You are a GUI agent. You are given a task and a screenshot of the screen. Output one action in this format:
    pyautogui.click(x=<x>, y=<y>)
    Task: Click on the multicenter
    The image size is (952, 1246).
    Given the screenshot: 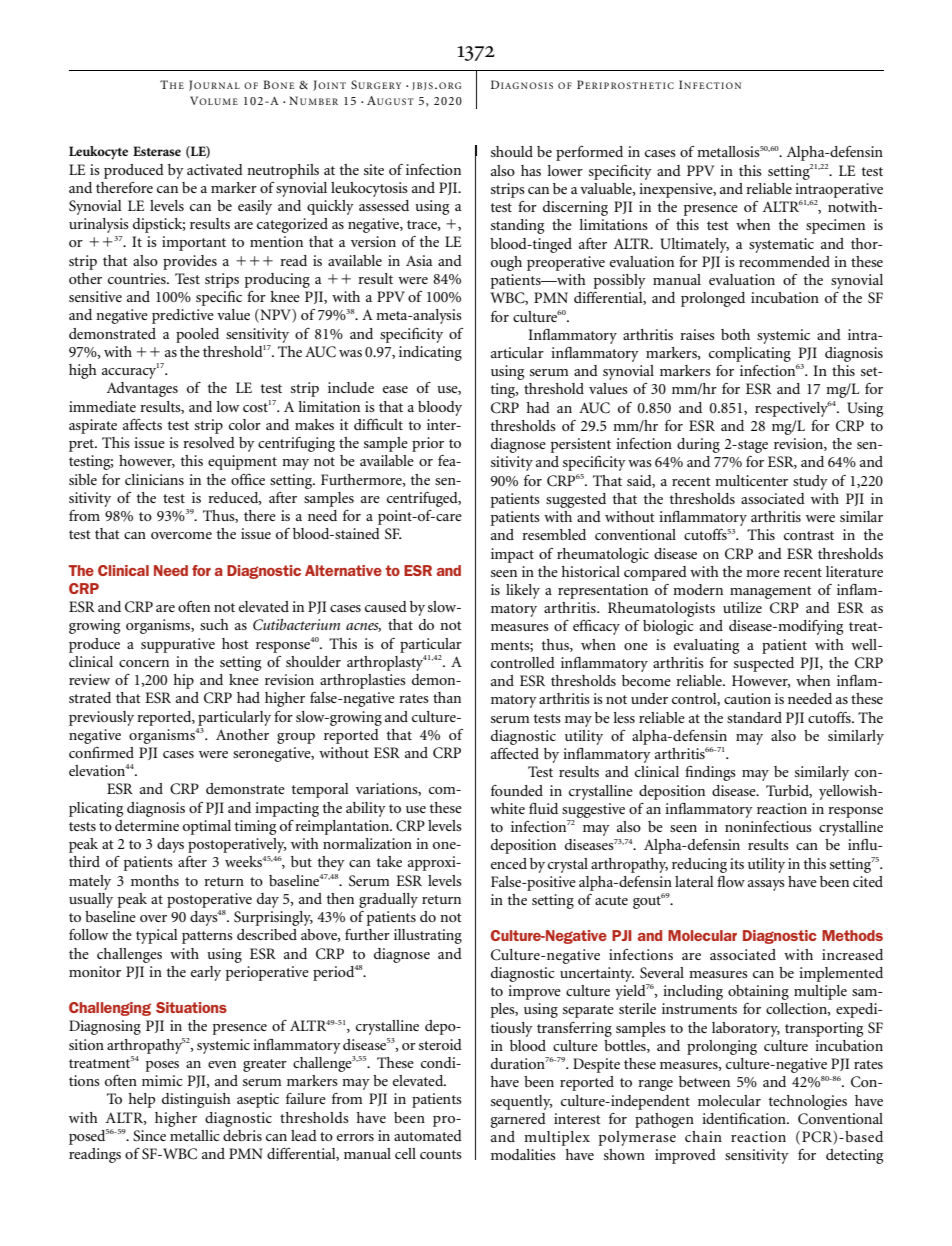 What is the action you would take?
    pyautogui.click(x=751, y=480)
